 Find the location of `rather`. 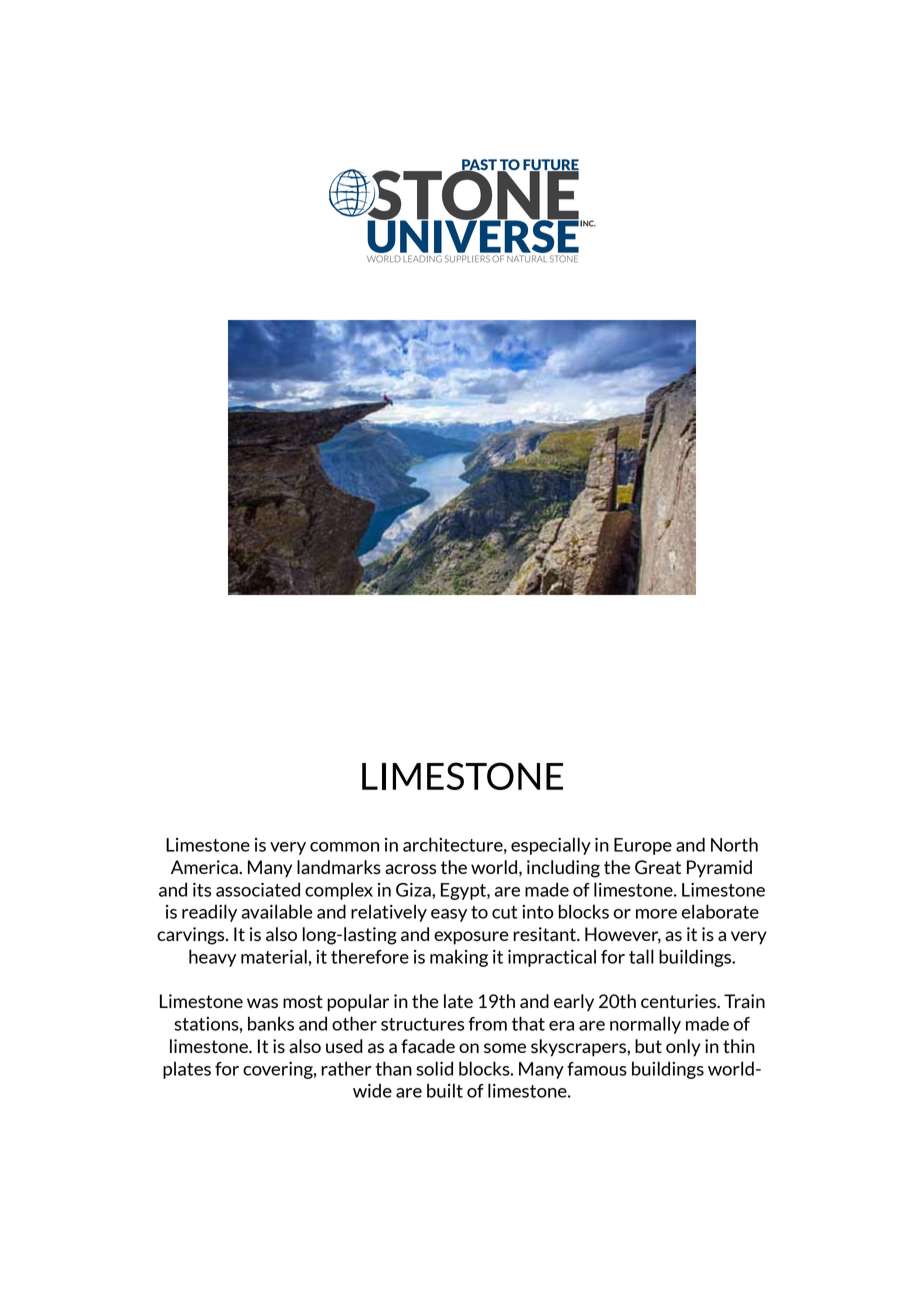

rather is located at coordinates (346, 1068).
